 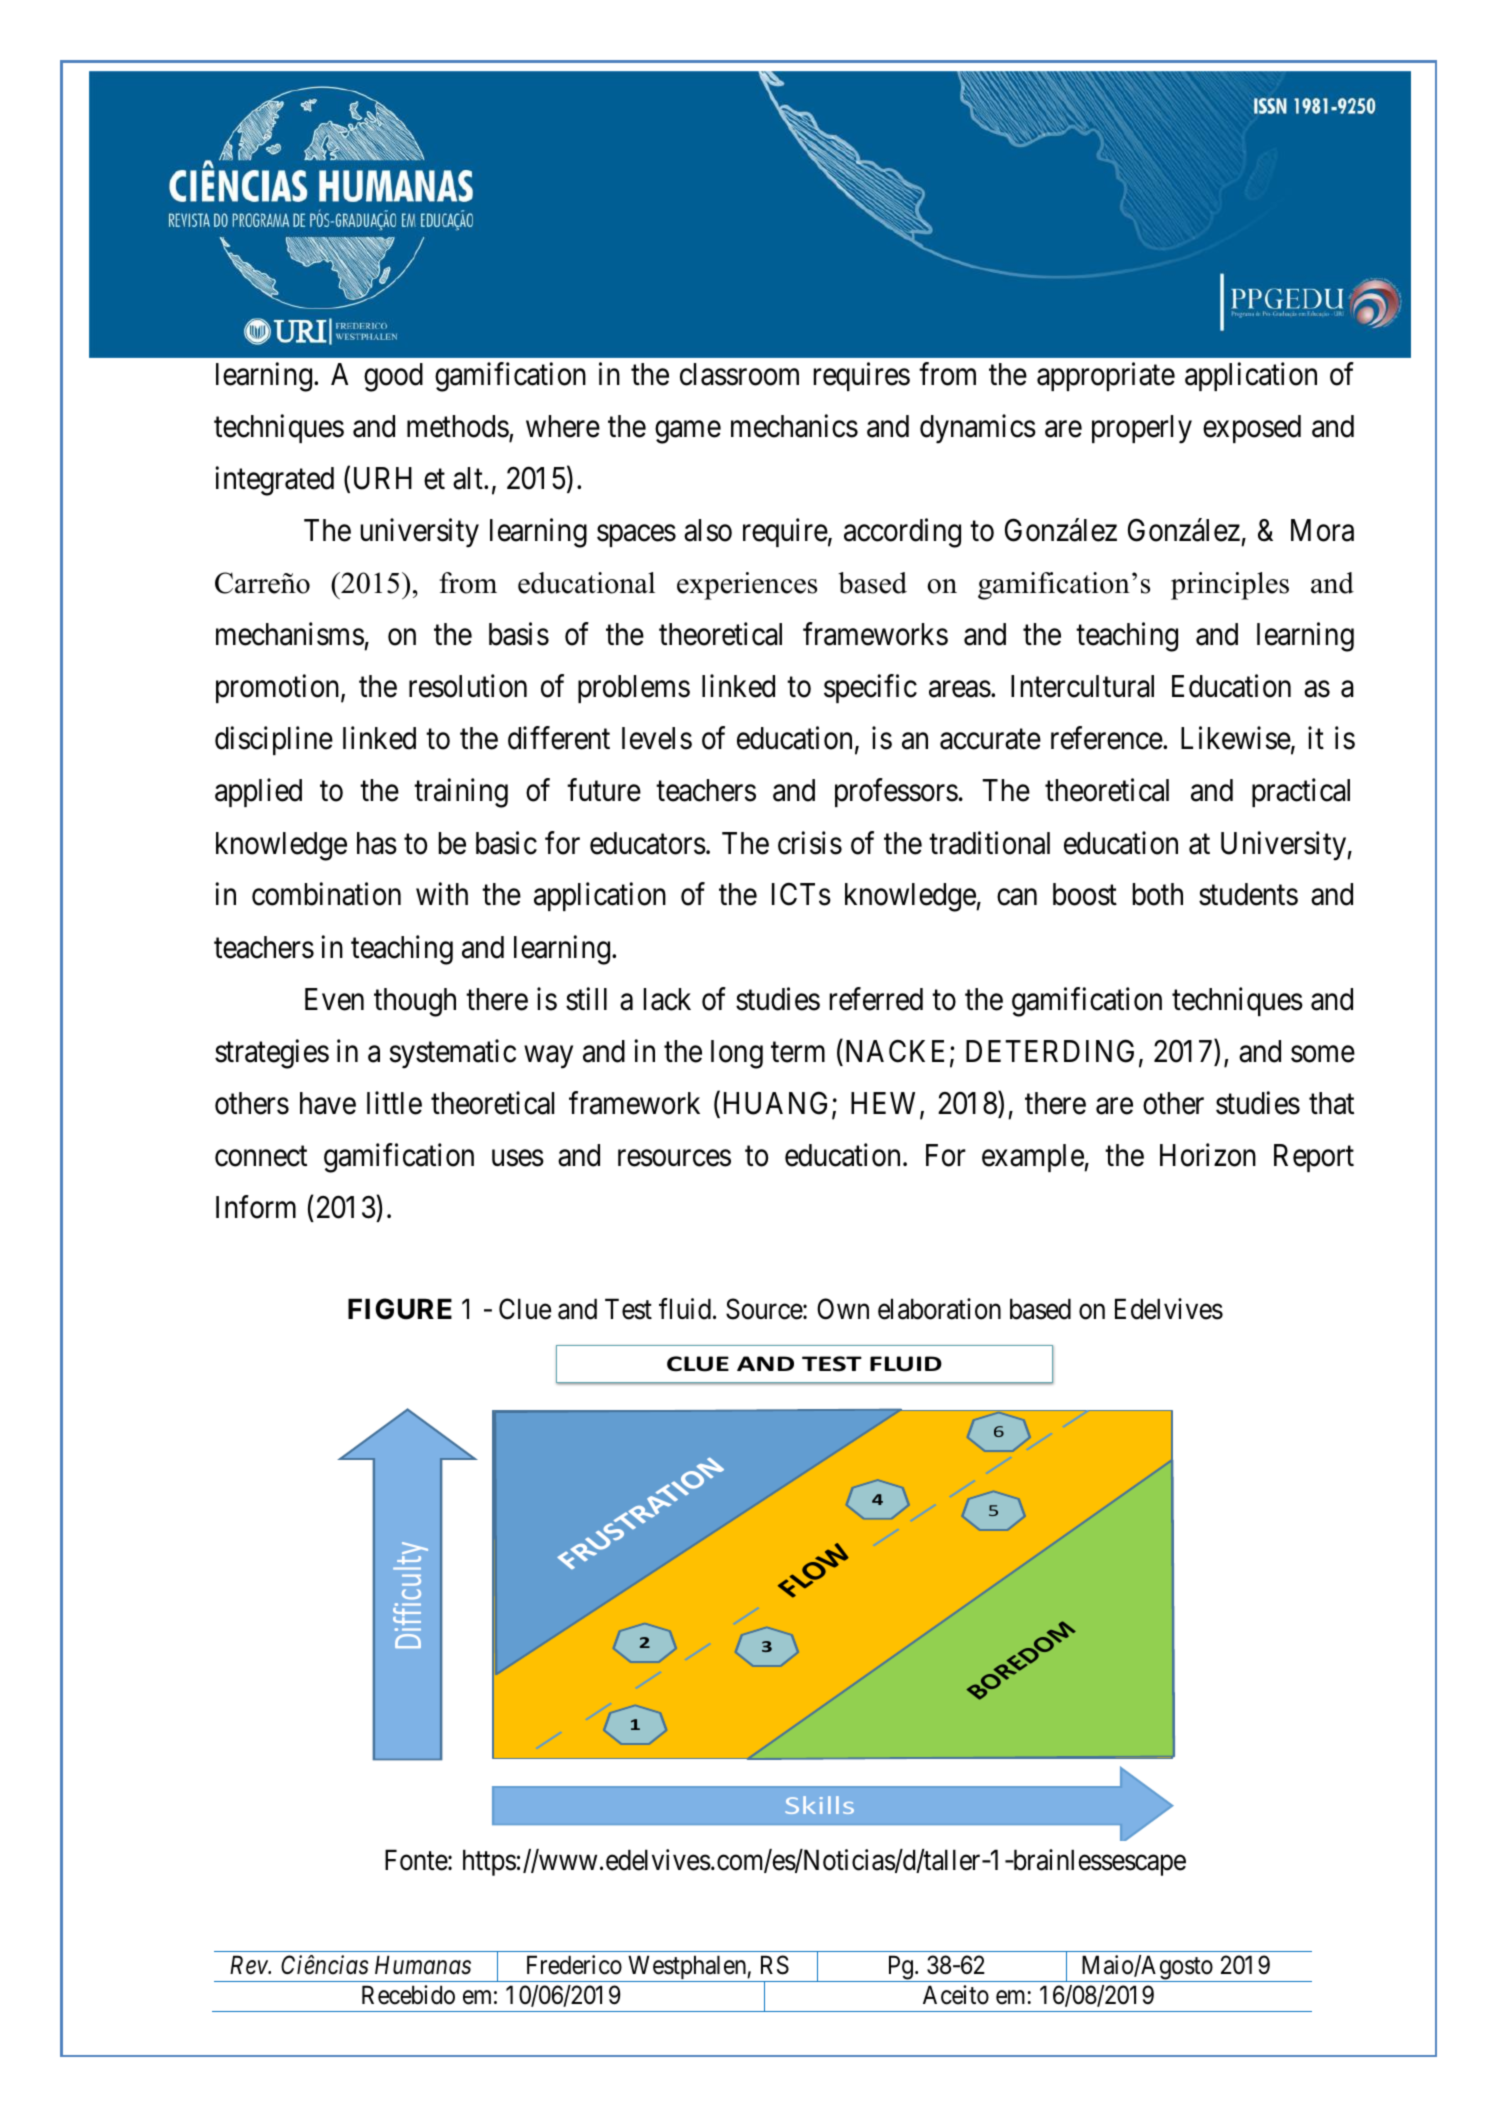 What do you see at coordinates (870, 689) in the image?
I see `specific` at bounding box center [870, 689].
